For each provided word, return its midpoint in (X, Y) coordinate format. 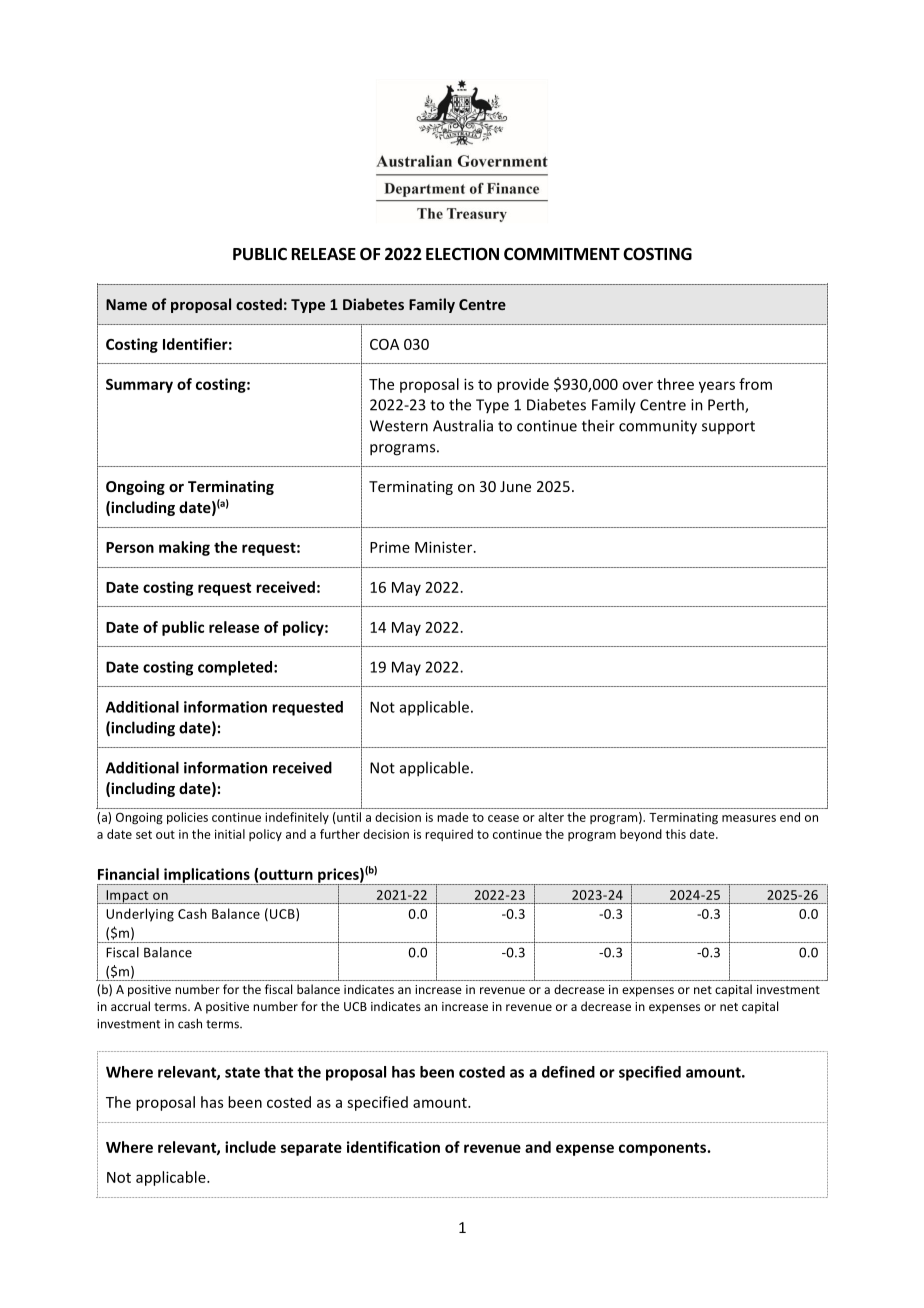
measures (749, 818)
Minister (445, 547)
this (676, 834)
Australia (463, 425)
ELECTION (462, 254)
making (184, 548)
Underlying (140, 915)
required (449, 835)
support (728, 427)
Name (126, 304)
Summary (139, 386)
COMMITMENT (562, 254)
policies (187, 818)
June (515, 486)
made (453, 817)
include (250, 1147)
